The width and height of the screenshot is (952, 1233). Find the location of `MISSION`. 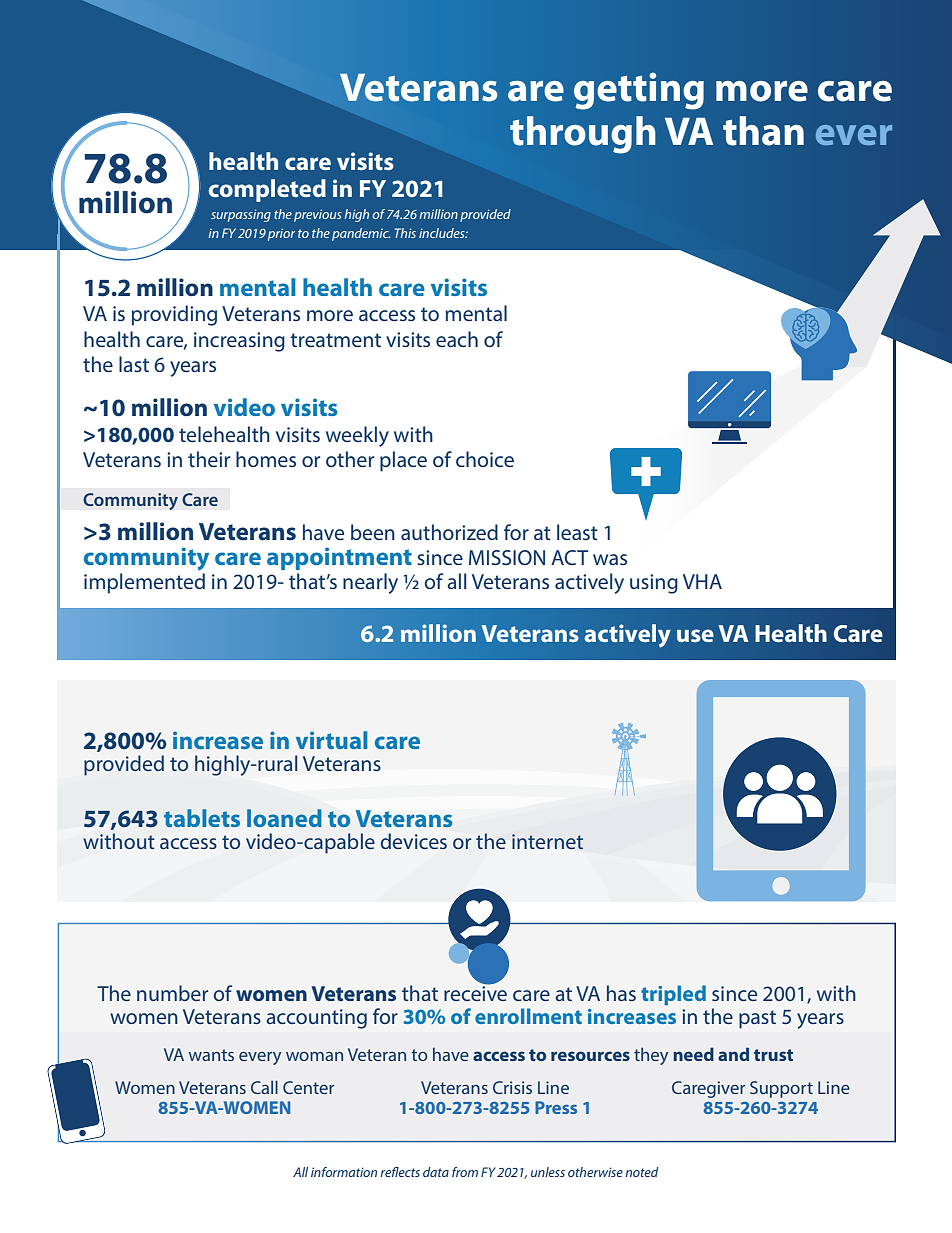

MISSION is located at coordinates (507, 557).
